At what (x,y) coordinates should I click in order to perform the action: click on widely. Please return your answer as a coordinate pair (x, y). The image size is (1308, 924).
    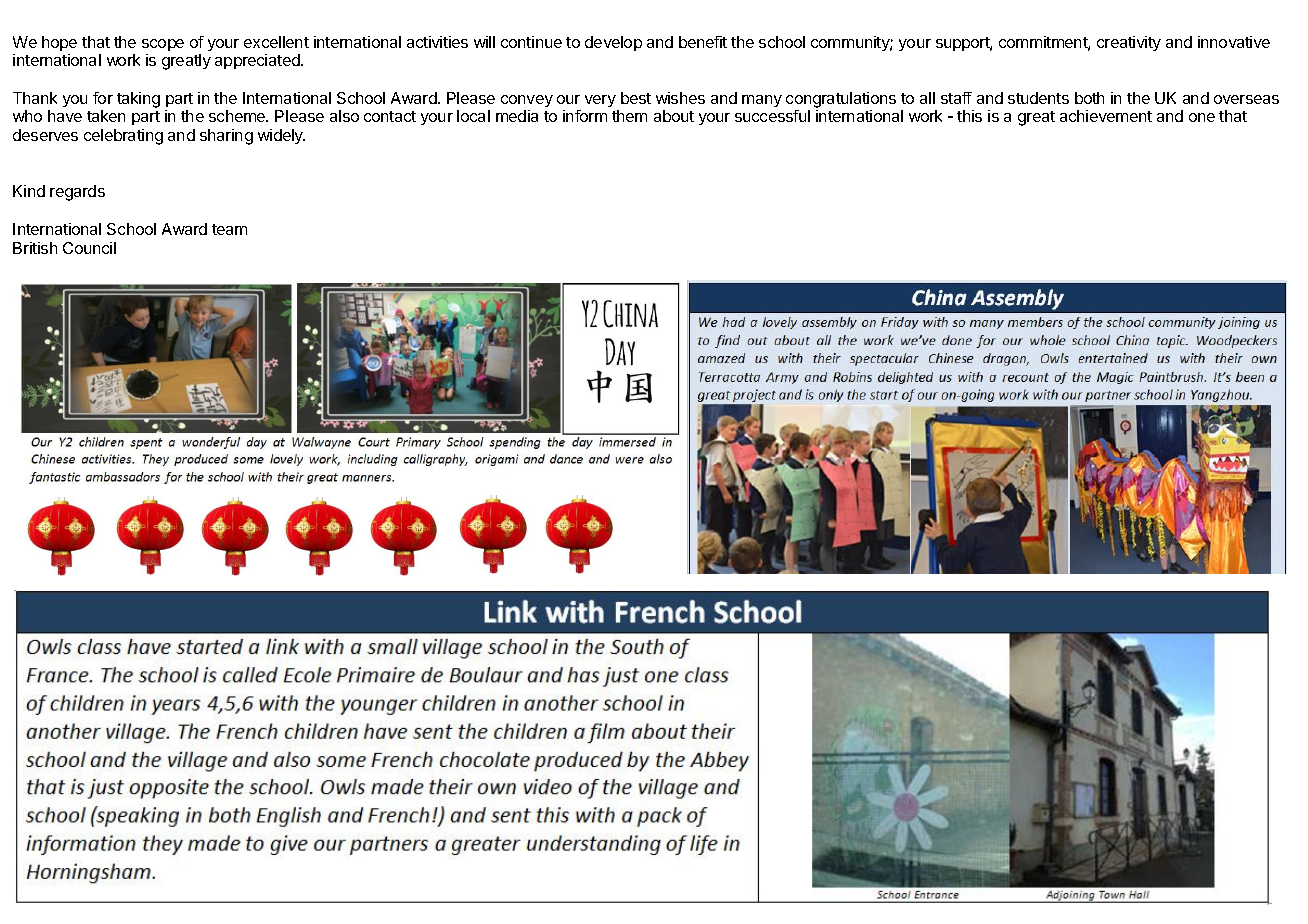
    Looking at the image, I should click on (281, 136).
